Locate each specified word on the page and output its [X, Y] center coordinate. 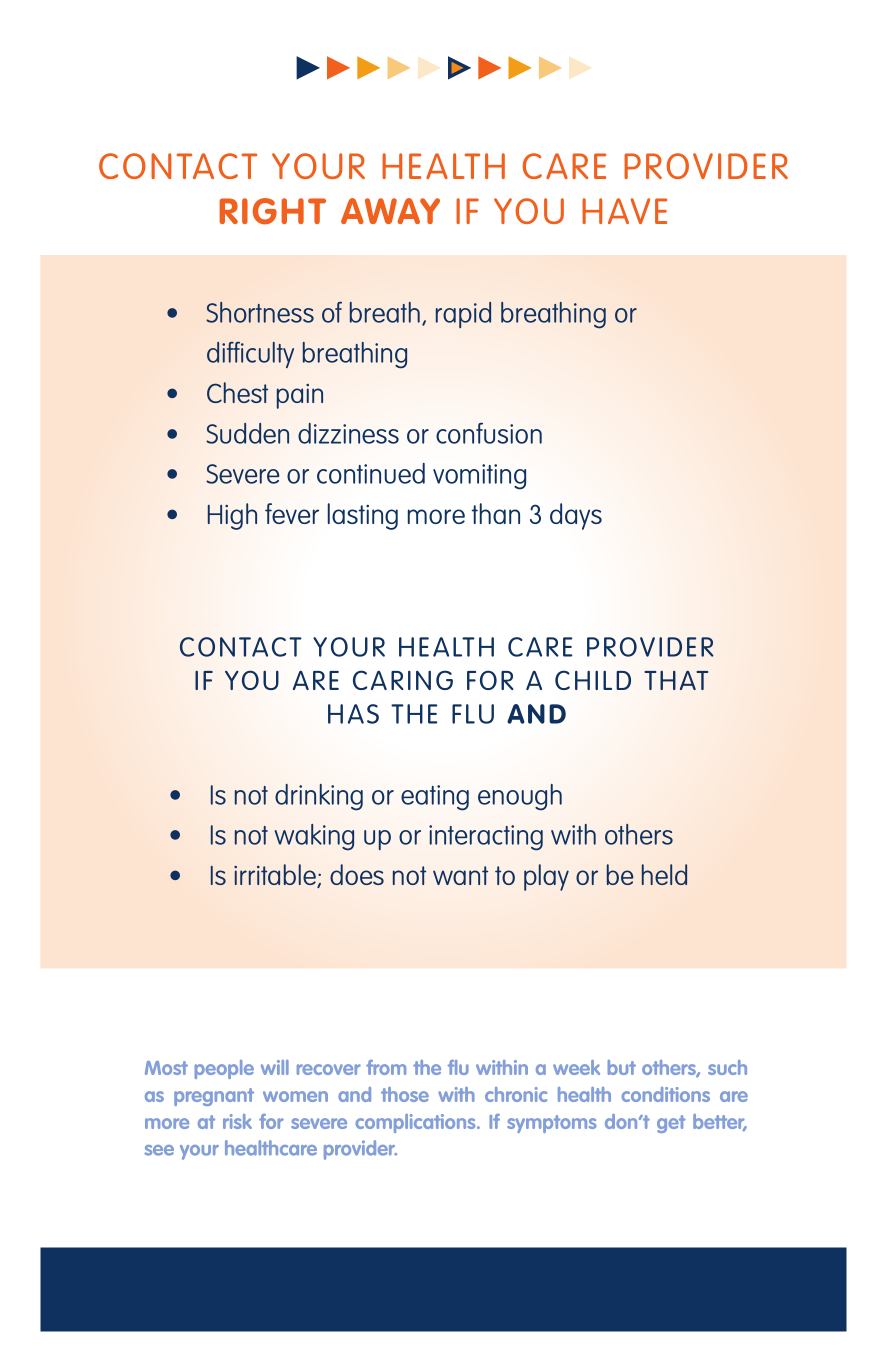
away [390, 211]
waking [314, 837]
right [272, 211]
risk [237, 1121]
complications [416, 1123]
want [460, 875]
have [624, 211]
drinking [319, 797]
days [576, 516]
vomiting [479, 477]
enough [520, 797]
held [664, 874]
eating [435, 798]
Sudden [247, 433]
